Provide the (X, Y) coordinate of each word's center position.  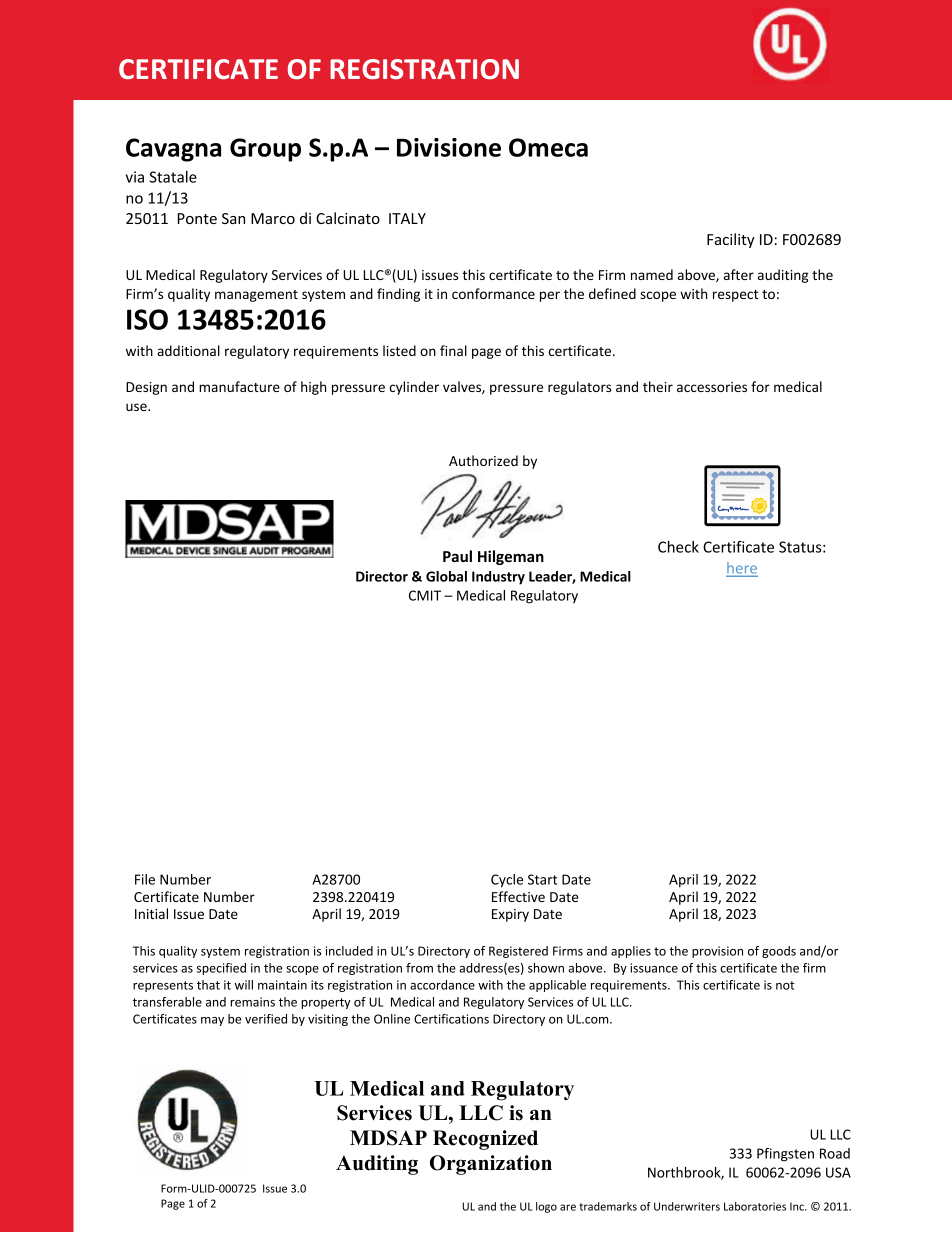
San (233, 218)
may (212, 1021)
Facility (731, 240)
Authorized (483, 460)
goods (779, 952)
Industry (498, 578)
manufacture (239, 386)
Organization (491, 1165)
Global (446, 576)
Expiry (510, 915)
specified (221, 969)
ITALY (407, 218)
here (742, 569)
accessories (712, 387)
